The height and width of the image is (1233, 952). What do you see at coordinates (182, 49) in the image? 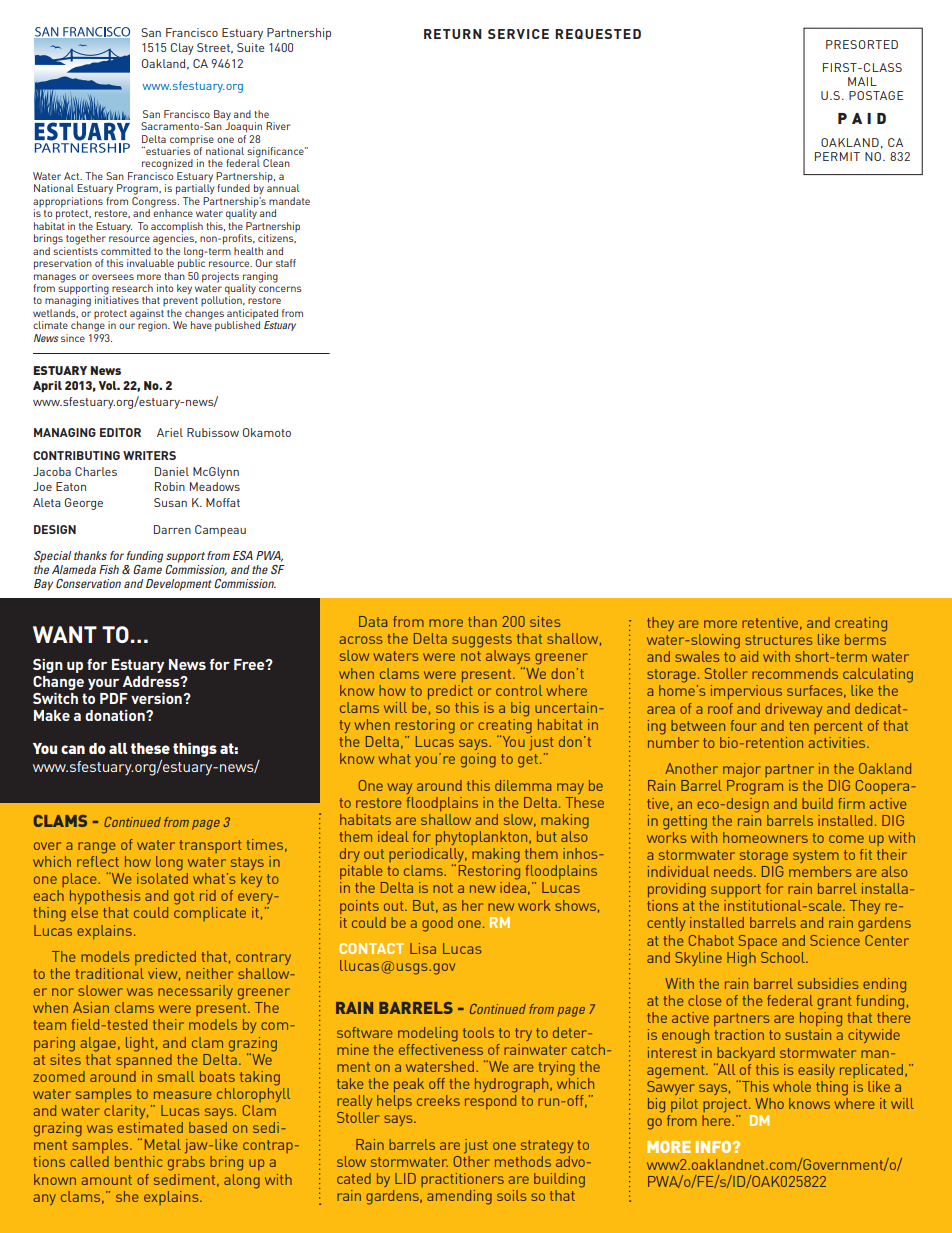
I see `Clay` at bounding box center [182, 49].
